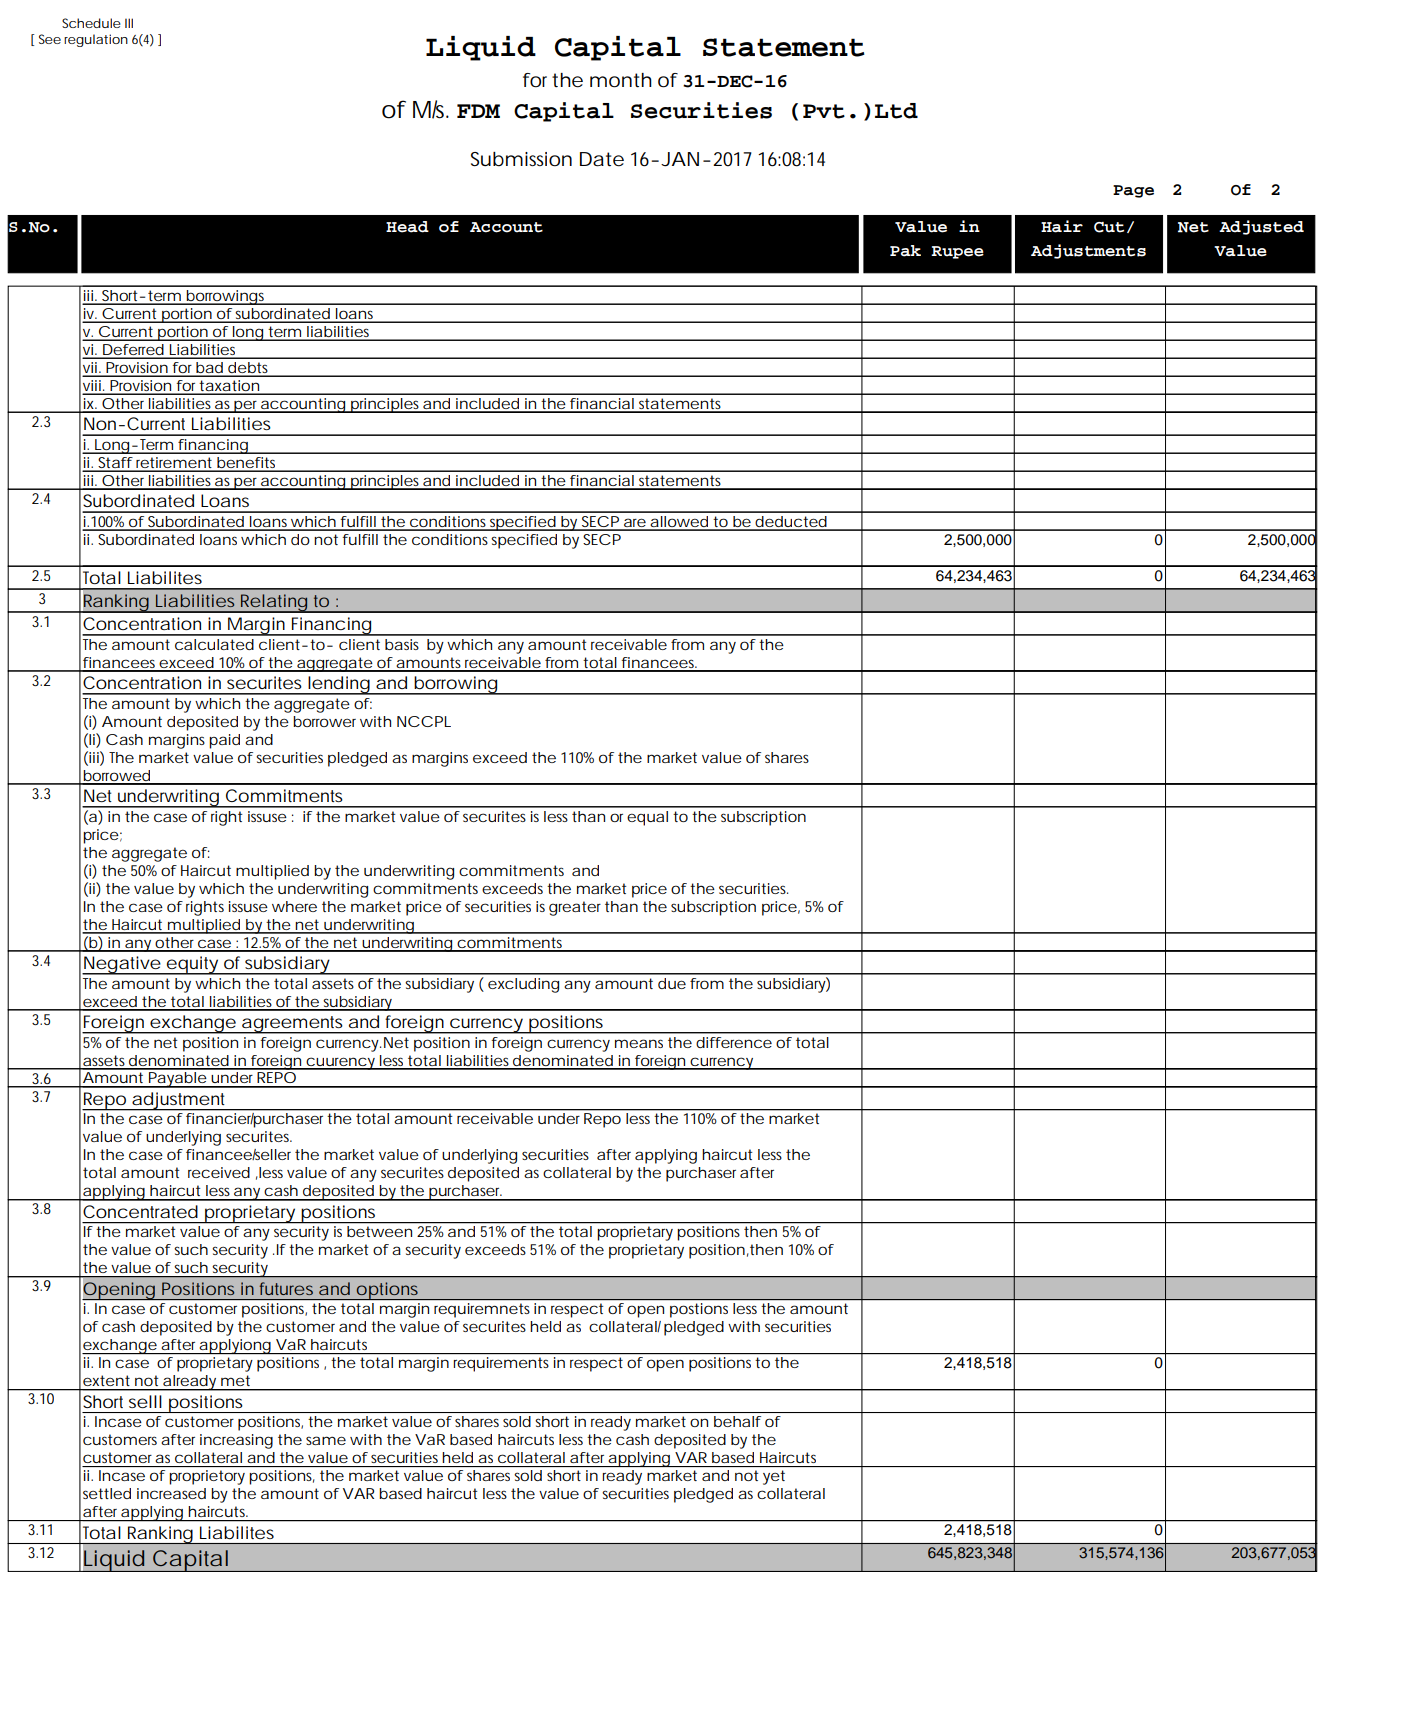 This screenshot has width=1415, height=1730. Describe the element at coordinates (236, 1441) in the screenshot. I see `increasing` at that location.
